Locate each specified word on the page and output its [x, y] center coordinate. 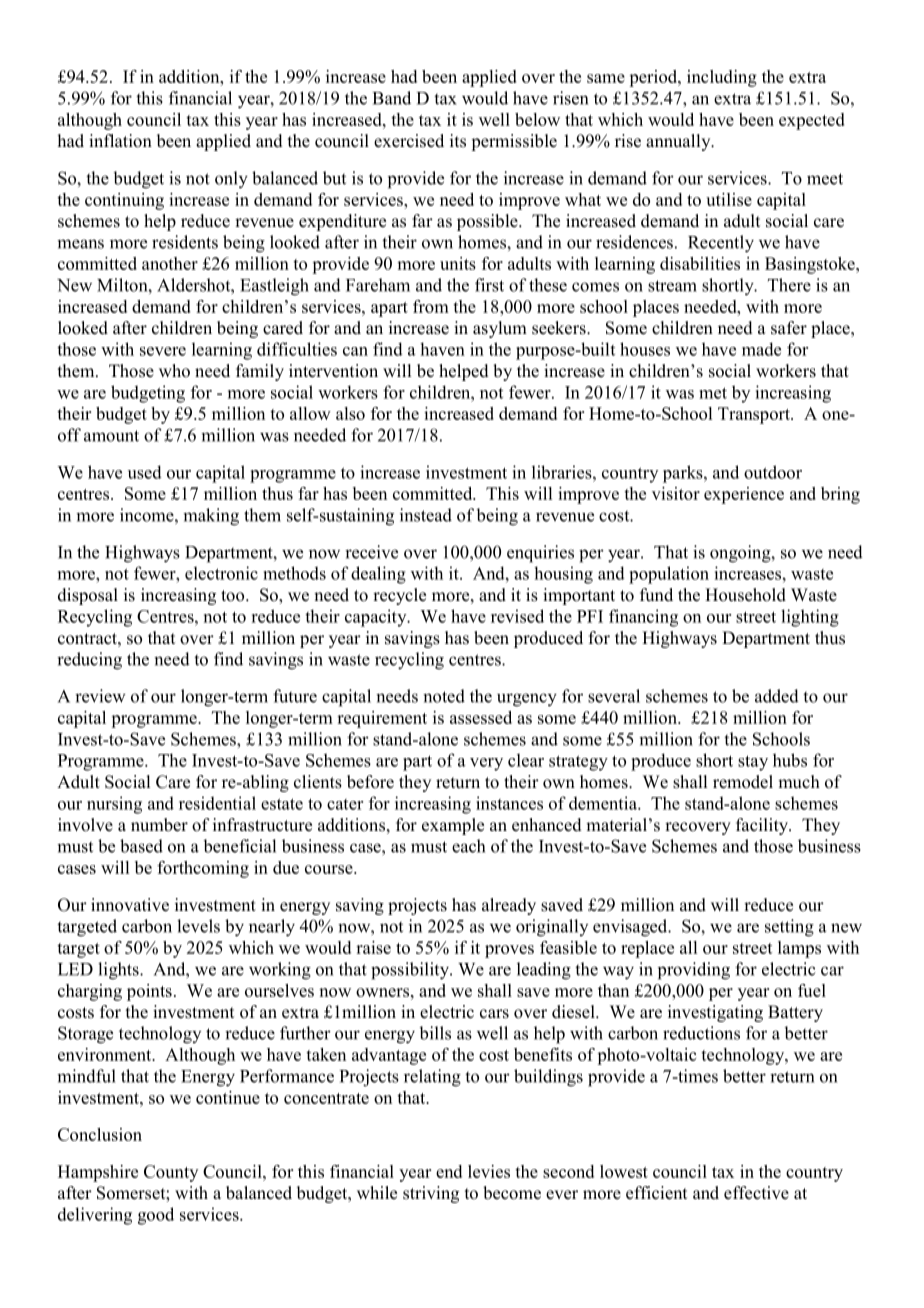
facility [763, 826]
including [722, 78]
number [159, 825]
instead [426, 515]
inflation [120, 141]
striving [431, 1194]
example [453, 826]
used [145, 472]
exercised [409, 141]
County [171, 1173]
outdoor [773, 472]
